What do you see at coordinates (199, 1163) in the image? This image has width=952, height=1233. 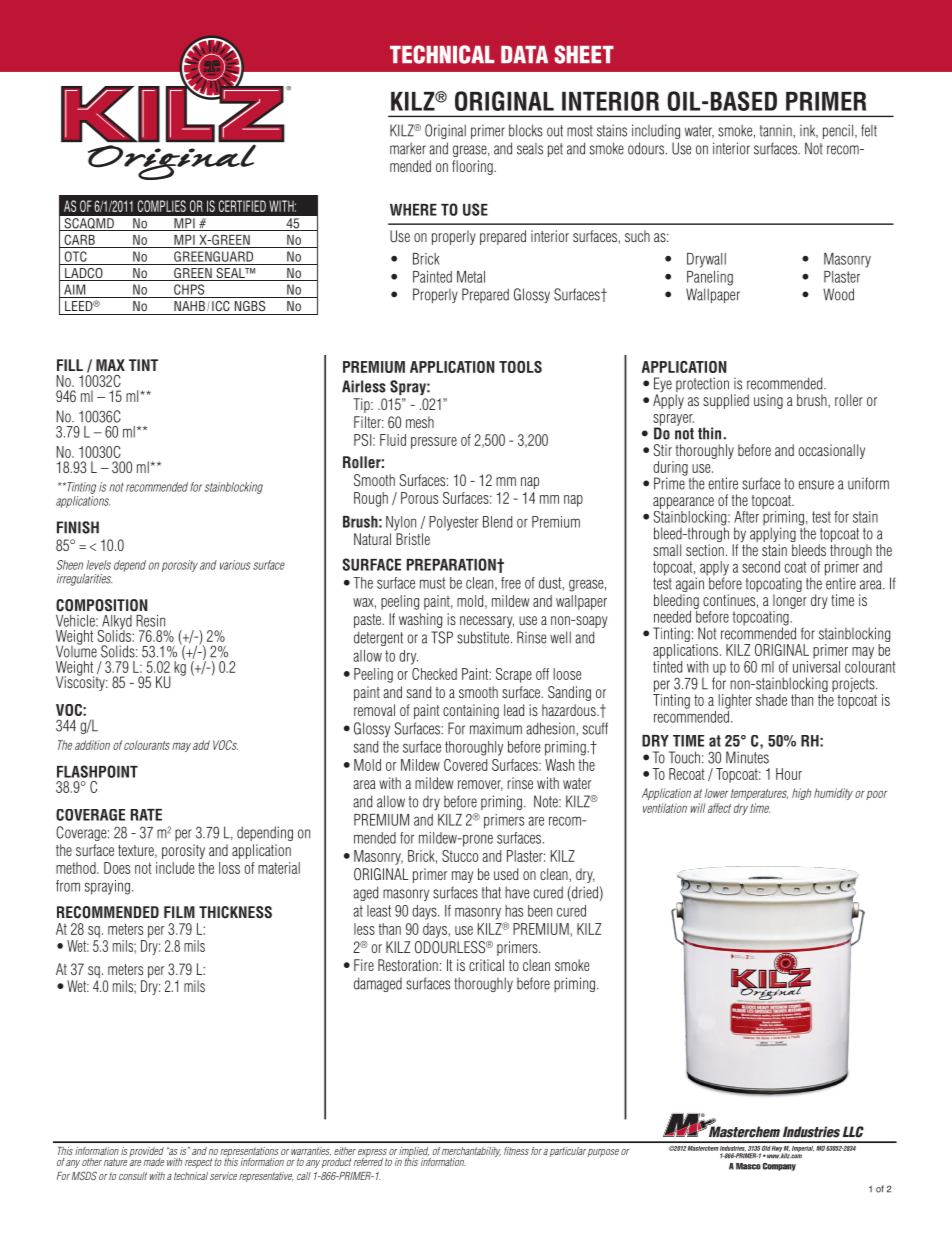 I see `respect` at bounding box center [199, 1163].
